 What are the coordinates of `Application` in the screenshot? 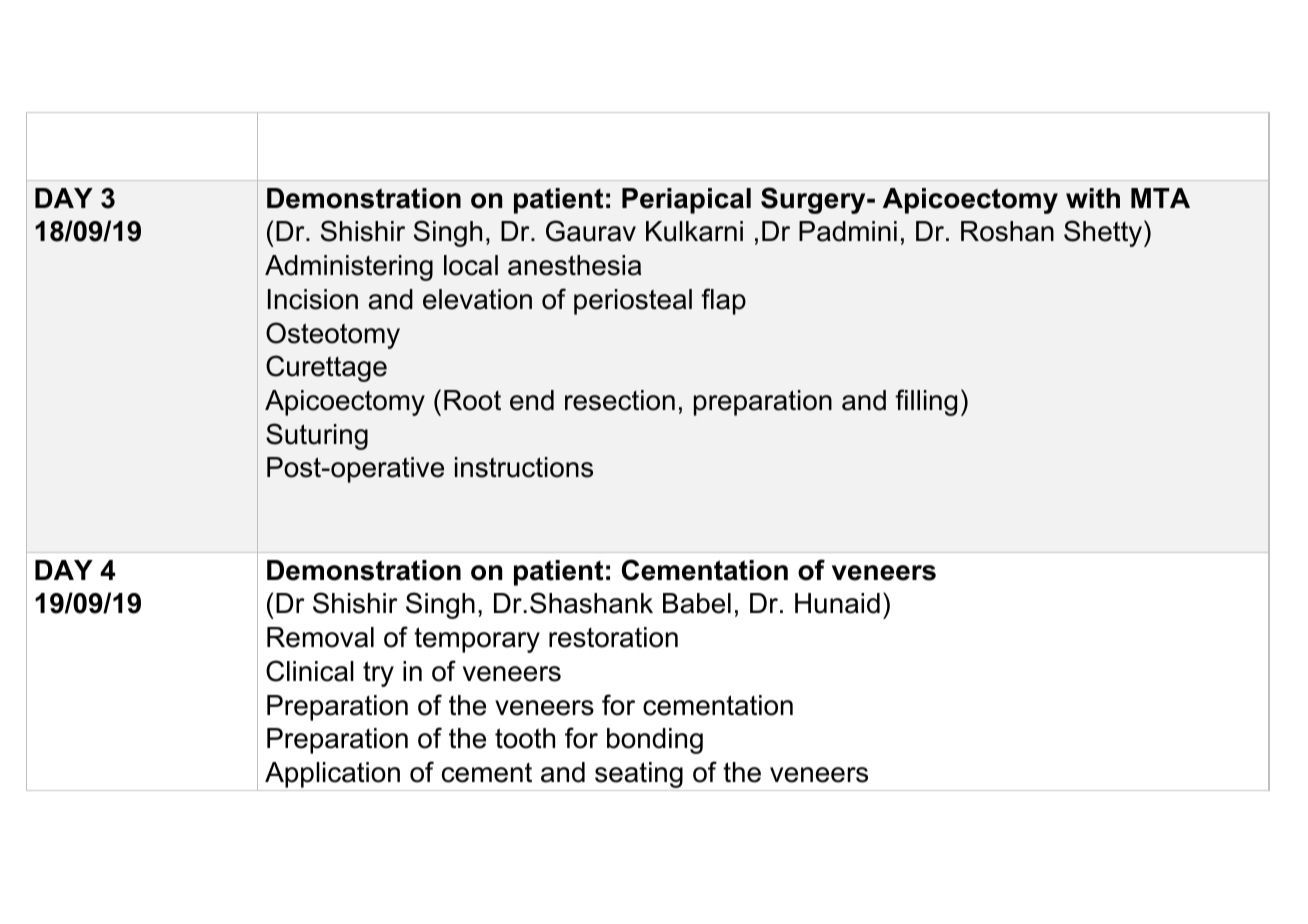 It's located at (332, 776).
